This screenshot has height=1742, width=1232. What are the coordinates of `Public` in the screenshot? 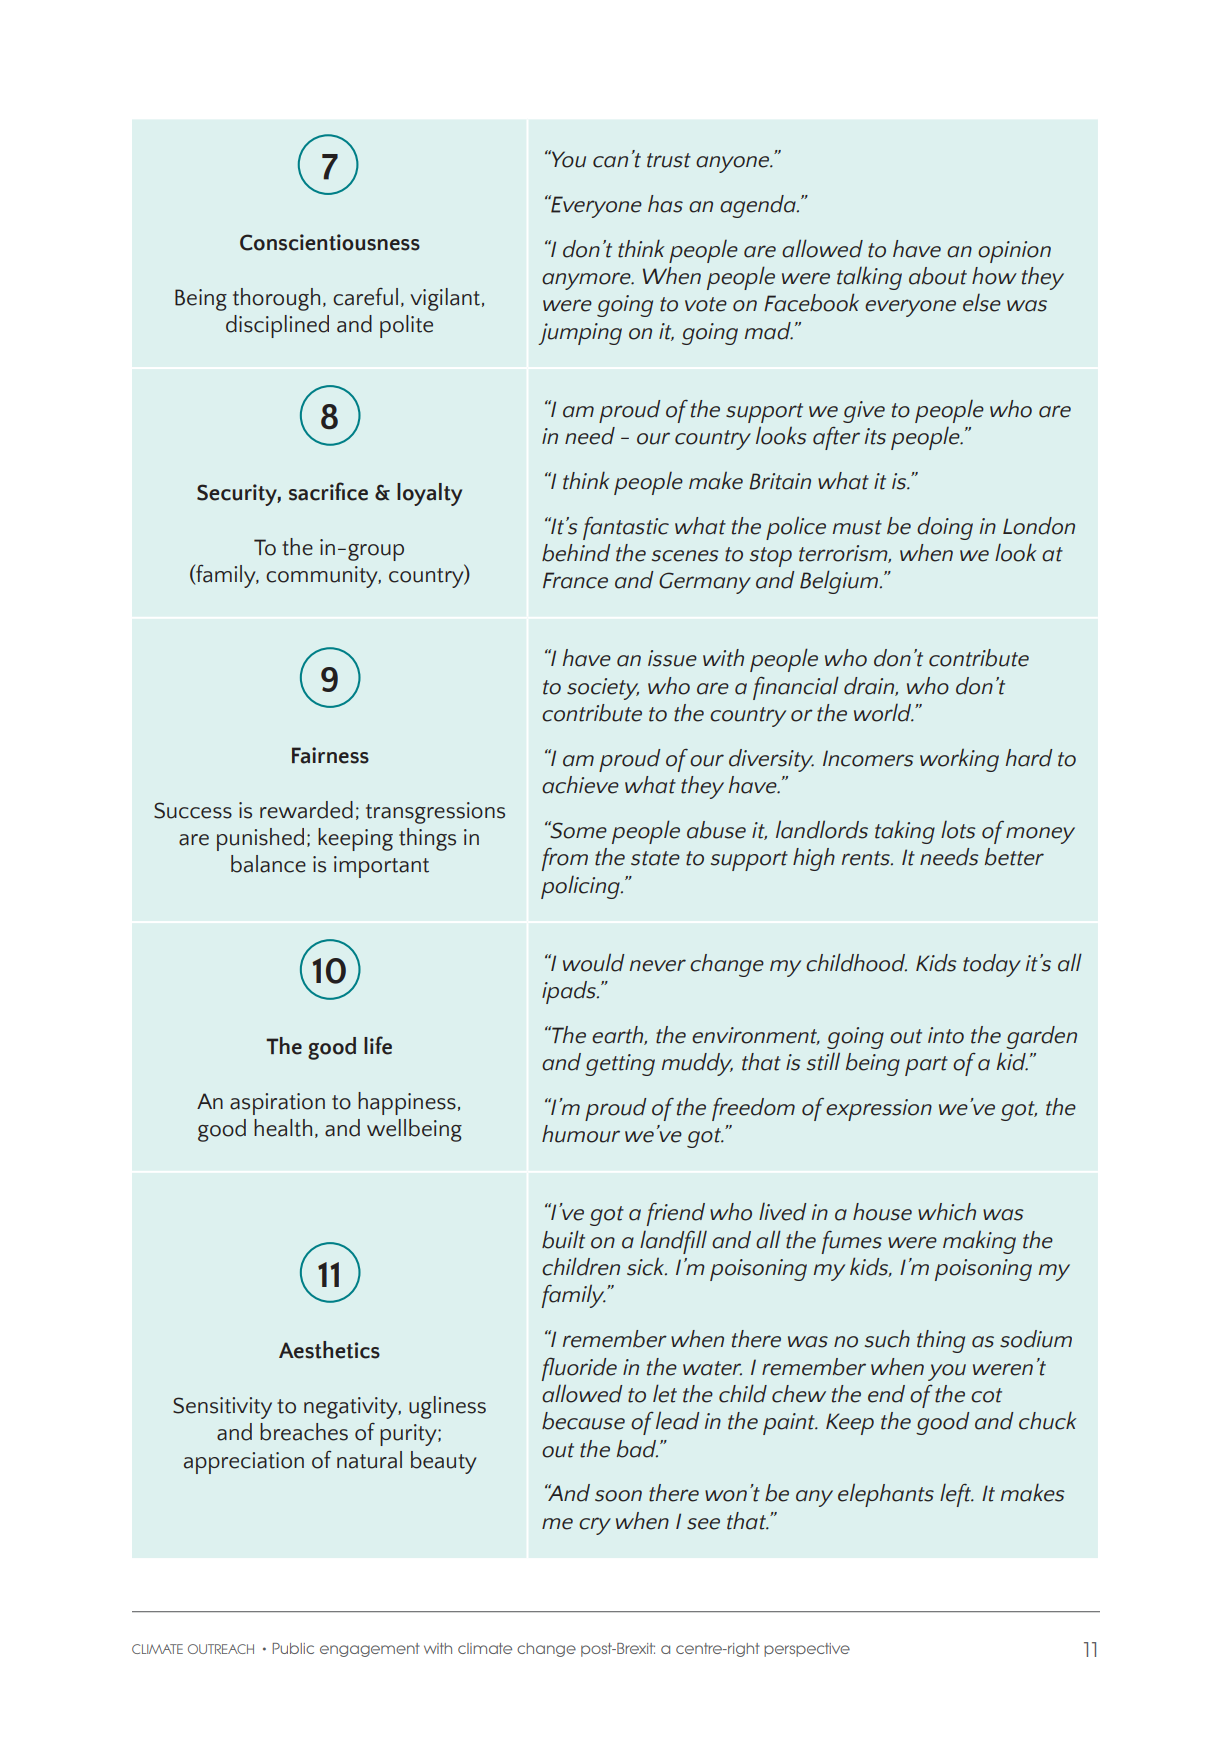 It's located at (293, 1648).
